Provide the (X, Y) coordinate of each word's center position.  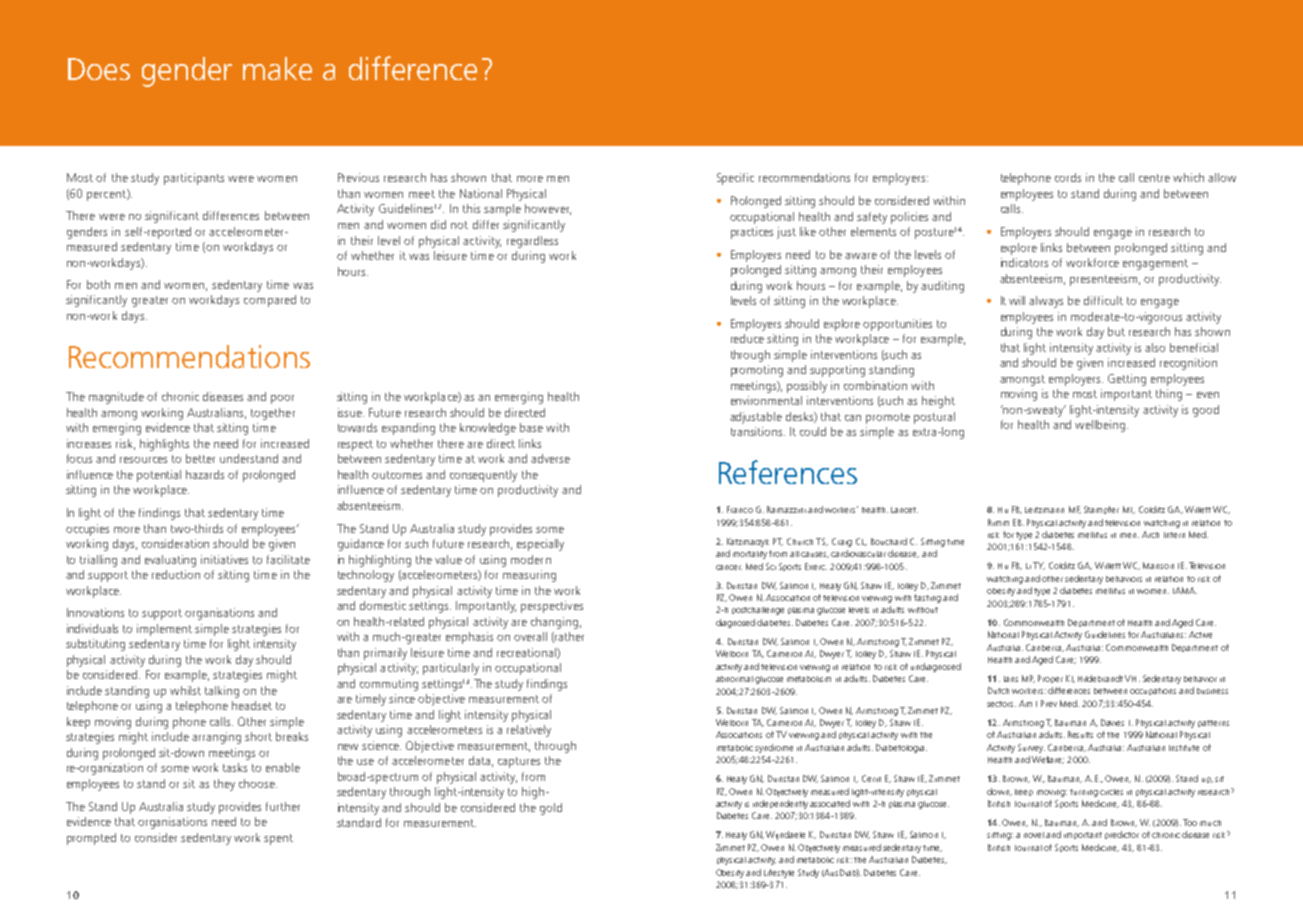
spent (278, 839)
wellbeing (1101, 426)
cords (1068, 177)
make (277, 68)
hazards (205, 474)
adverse (550, 458)
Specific (735, 179)
